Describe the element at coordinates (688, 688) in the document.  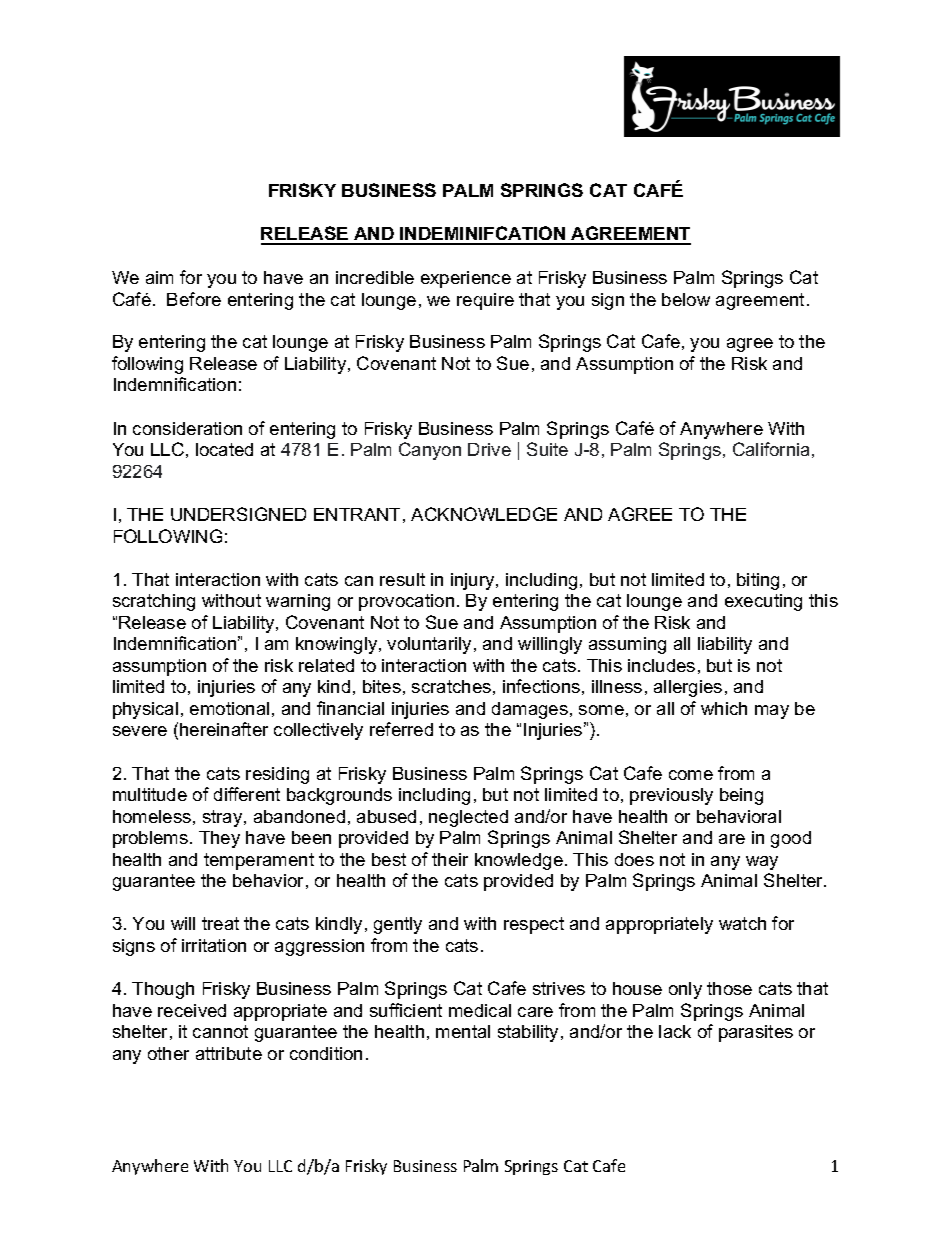
I see `allergies` at that location.
